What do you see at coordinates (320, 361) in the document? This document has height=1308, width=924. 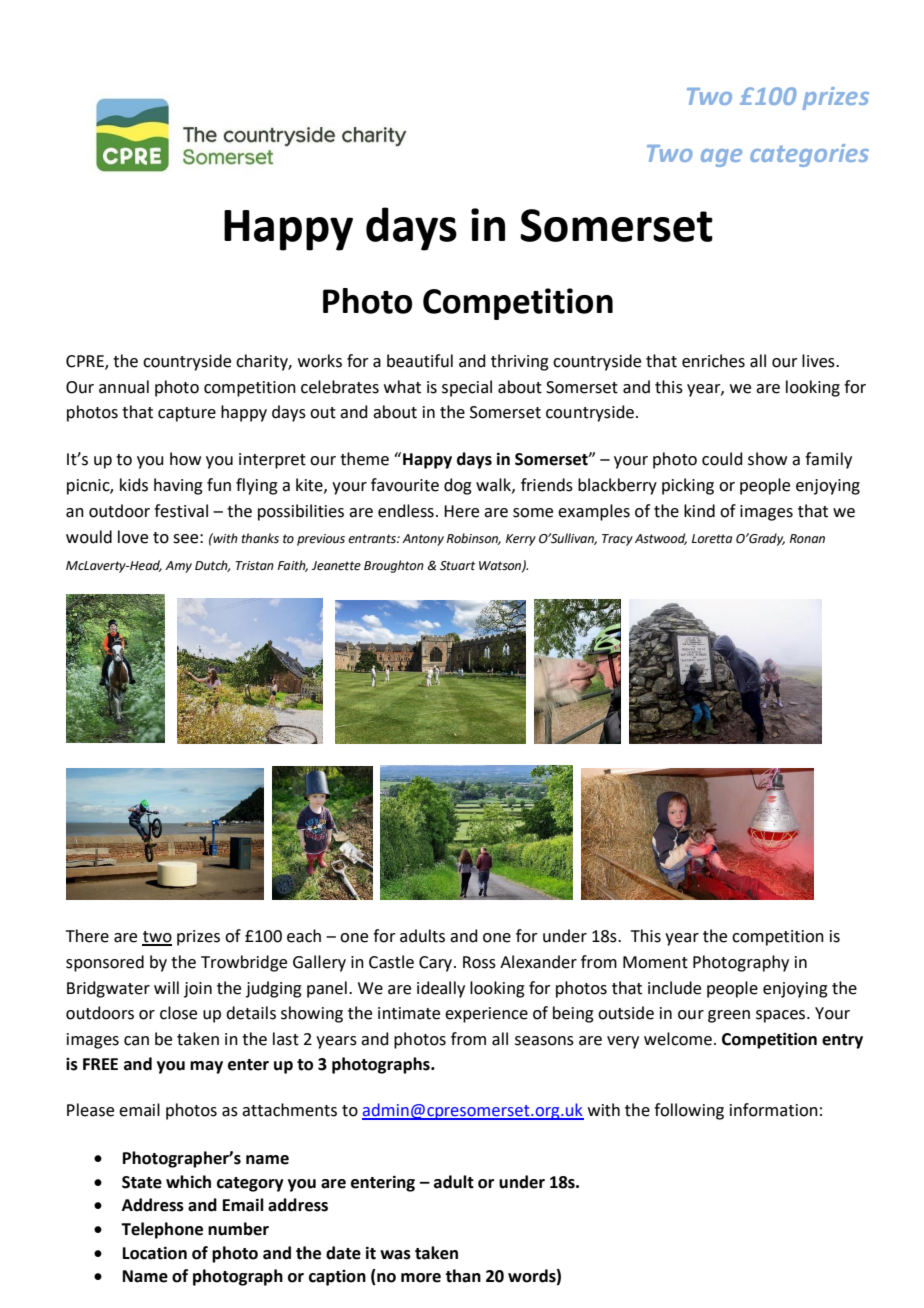 I see `works` at bounding box center [320, 361].
